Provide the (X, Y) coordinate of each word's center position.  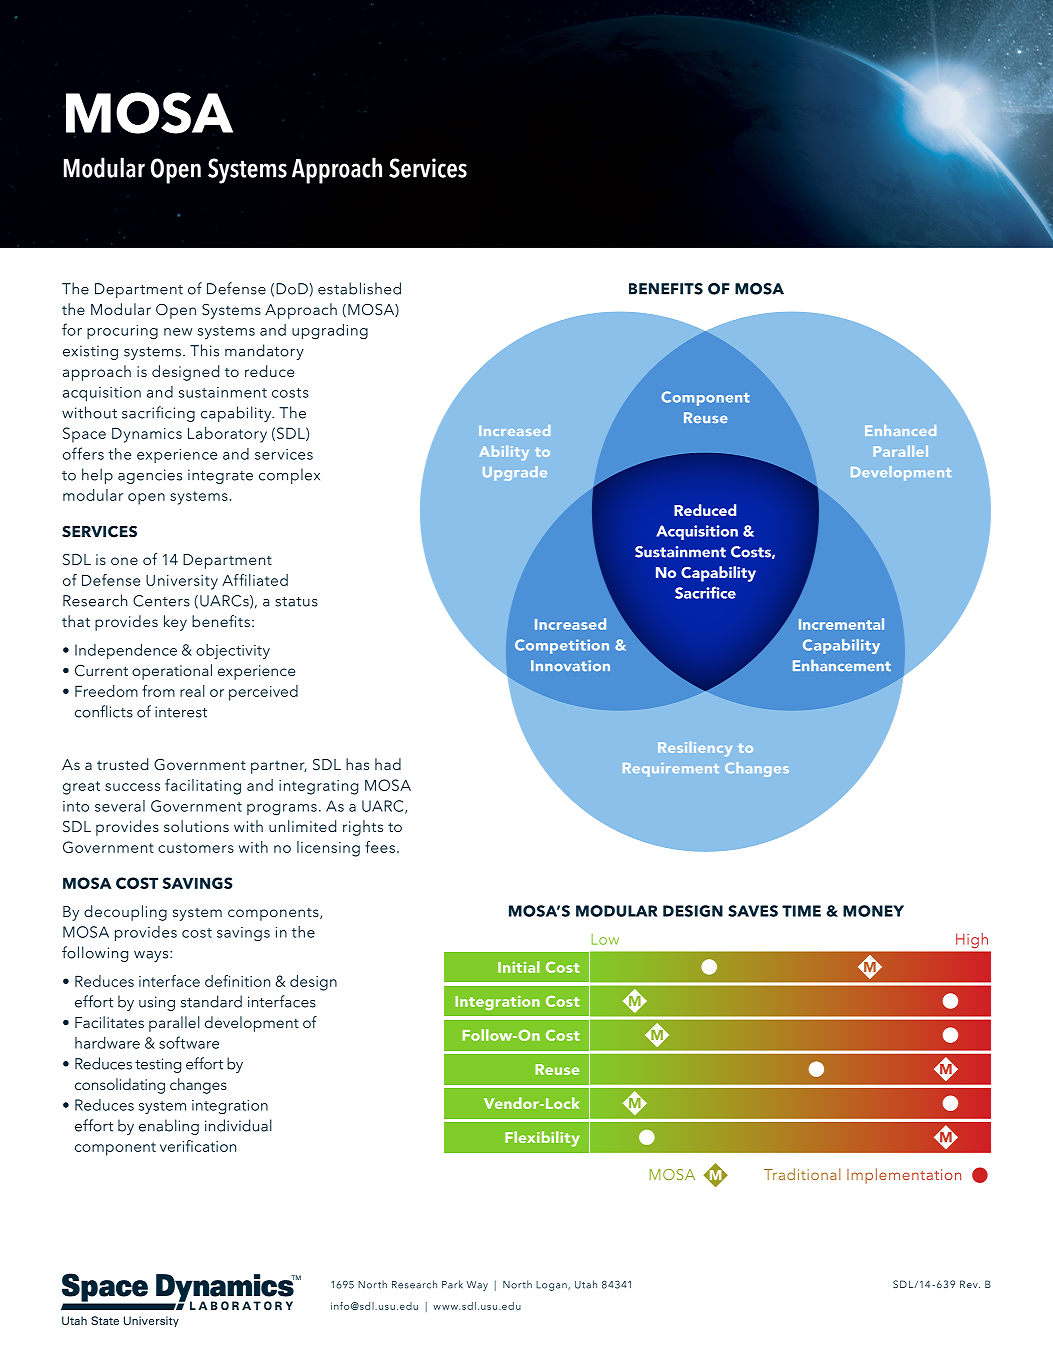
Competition (562, 646)
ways (152, 956)
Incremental (841, 624)
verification (198, 1146)
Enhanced (900, 430)
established (359, 288)
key (175, 623)
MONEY (873, 911)
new (178, 332)
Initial (519, 967)
